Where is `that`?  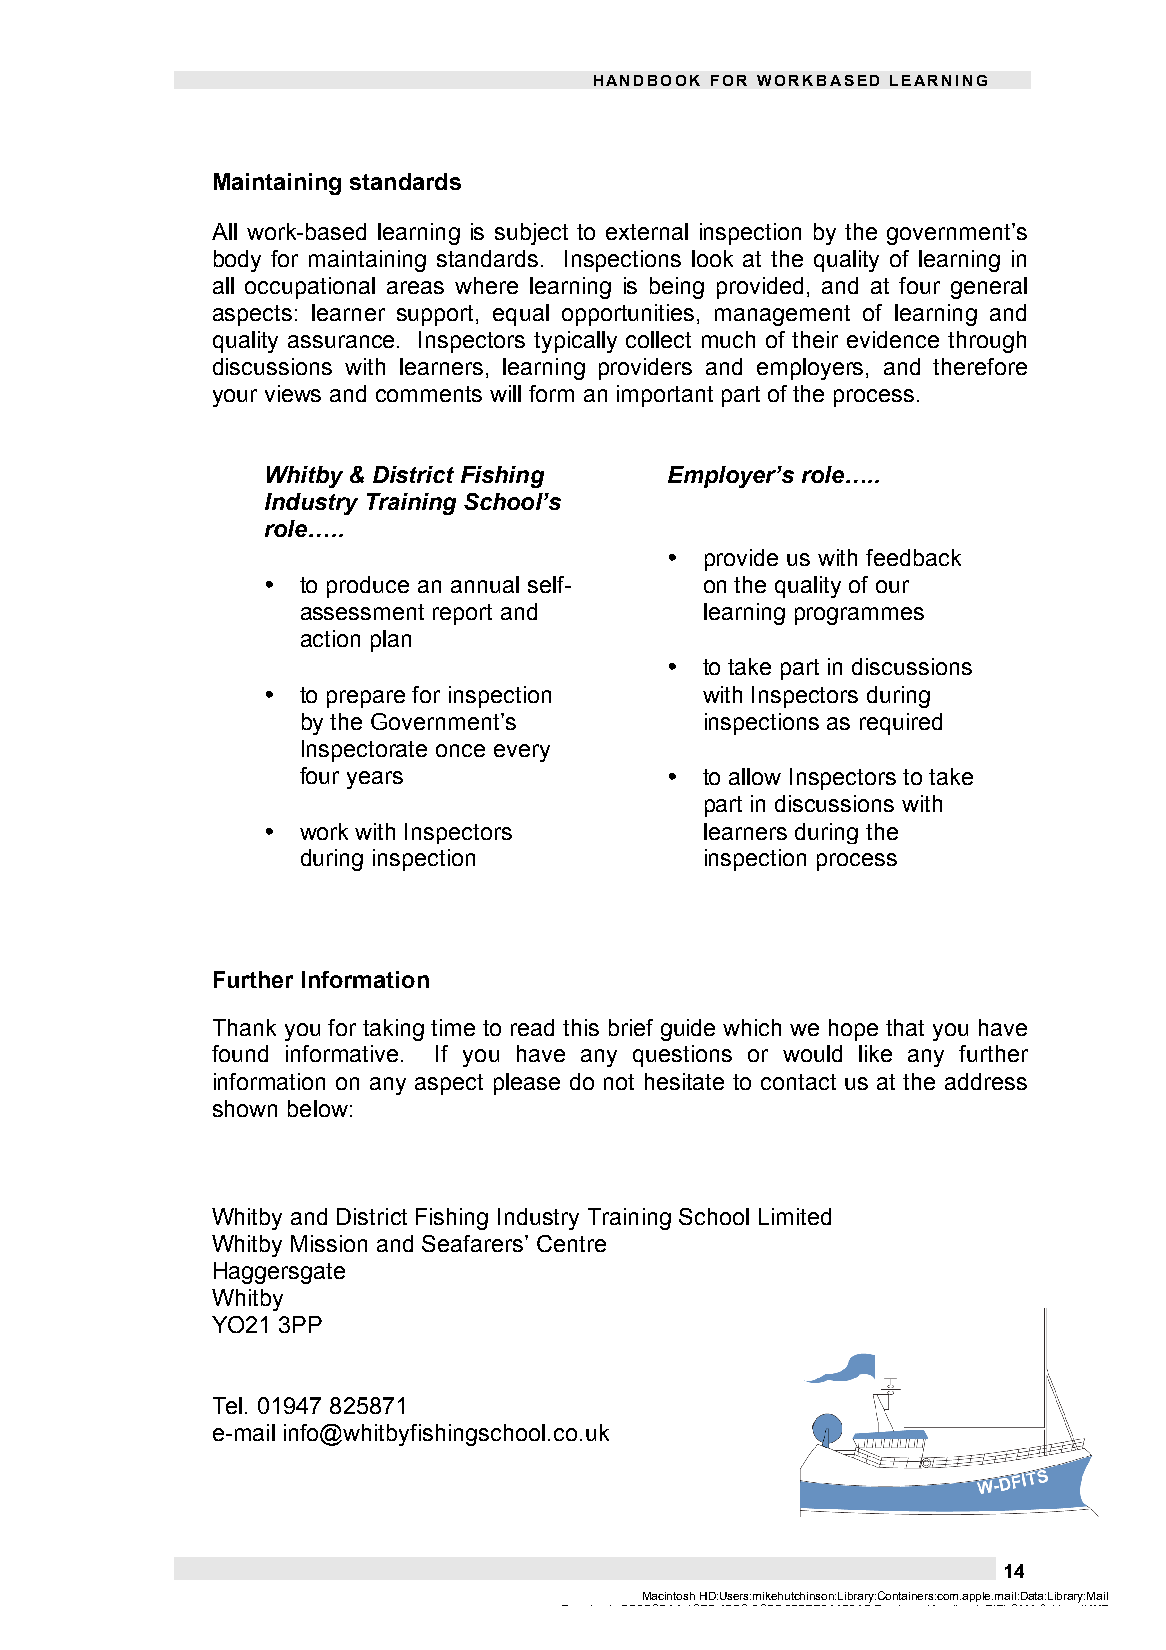
that is located at coordinates (905, 1027).
